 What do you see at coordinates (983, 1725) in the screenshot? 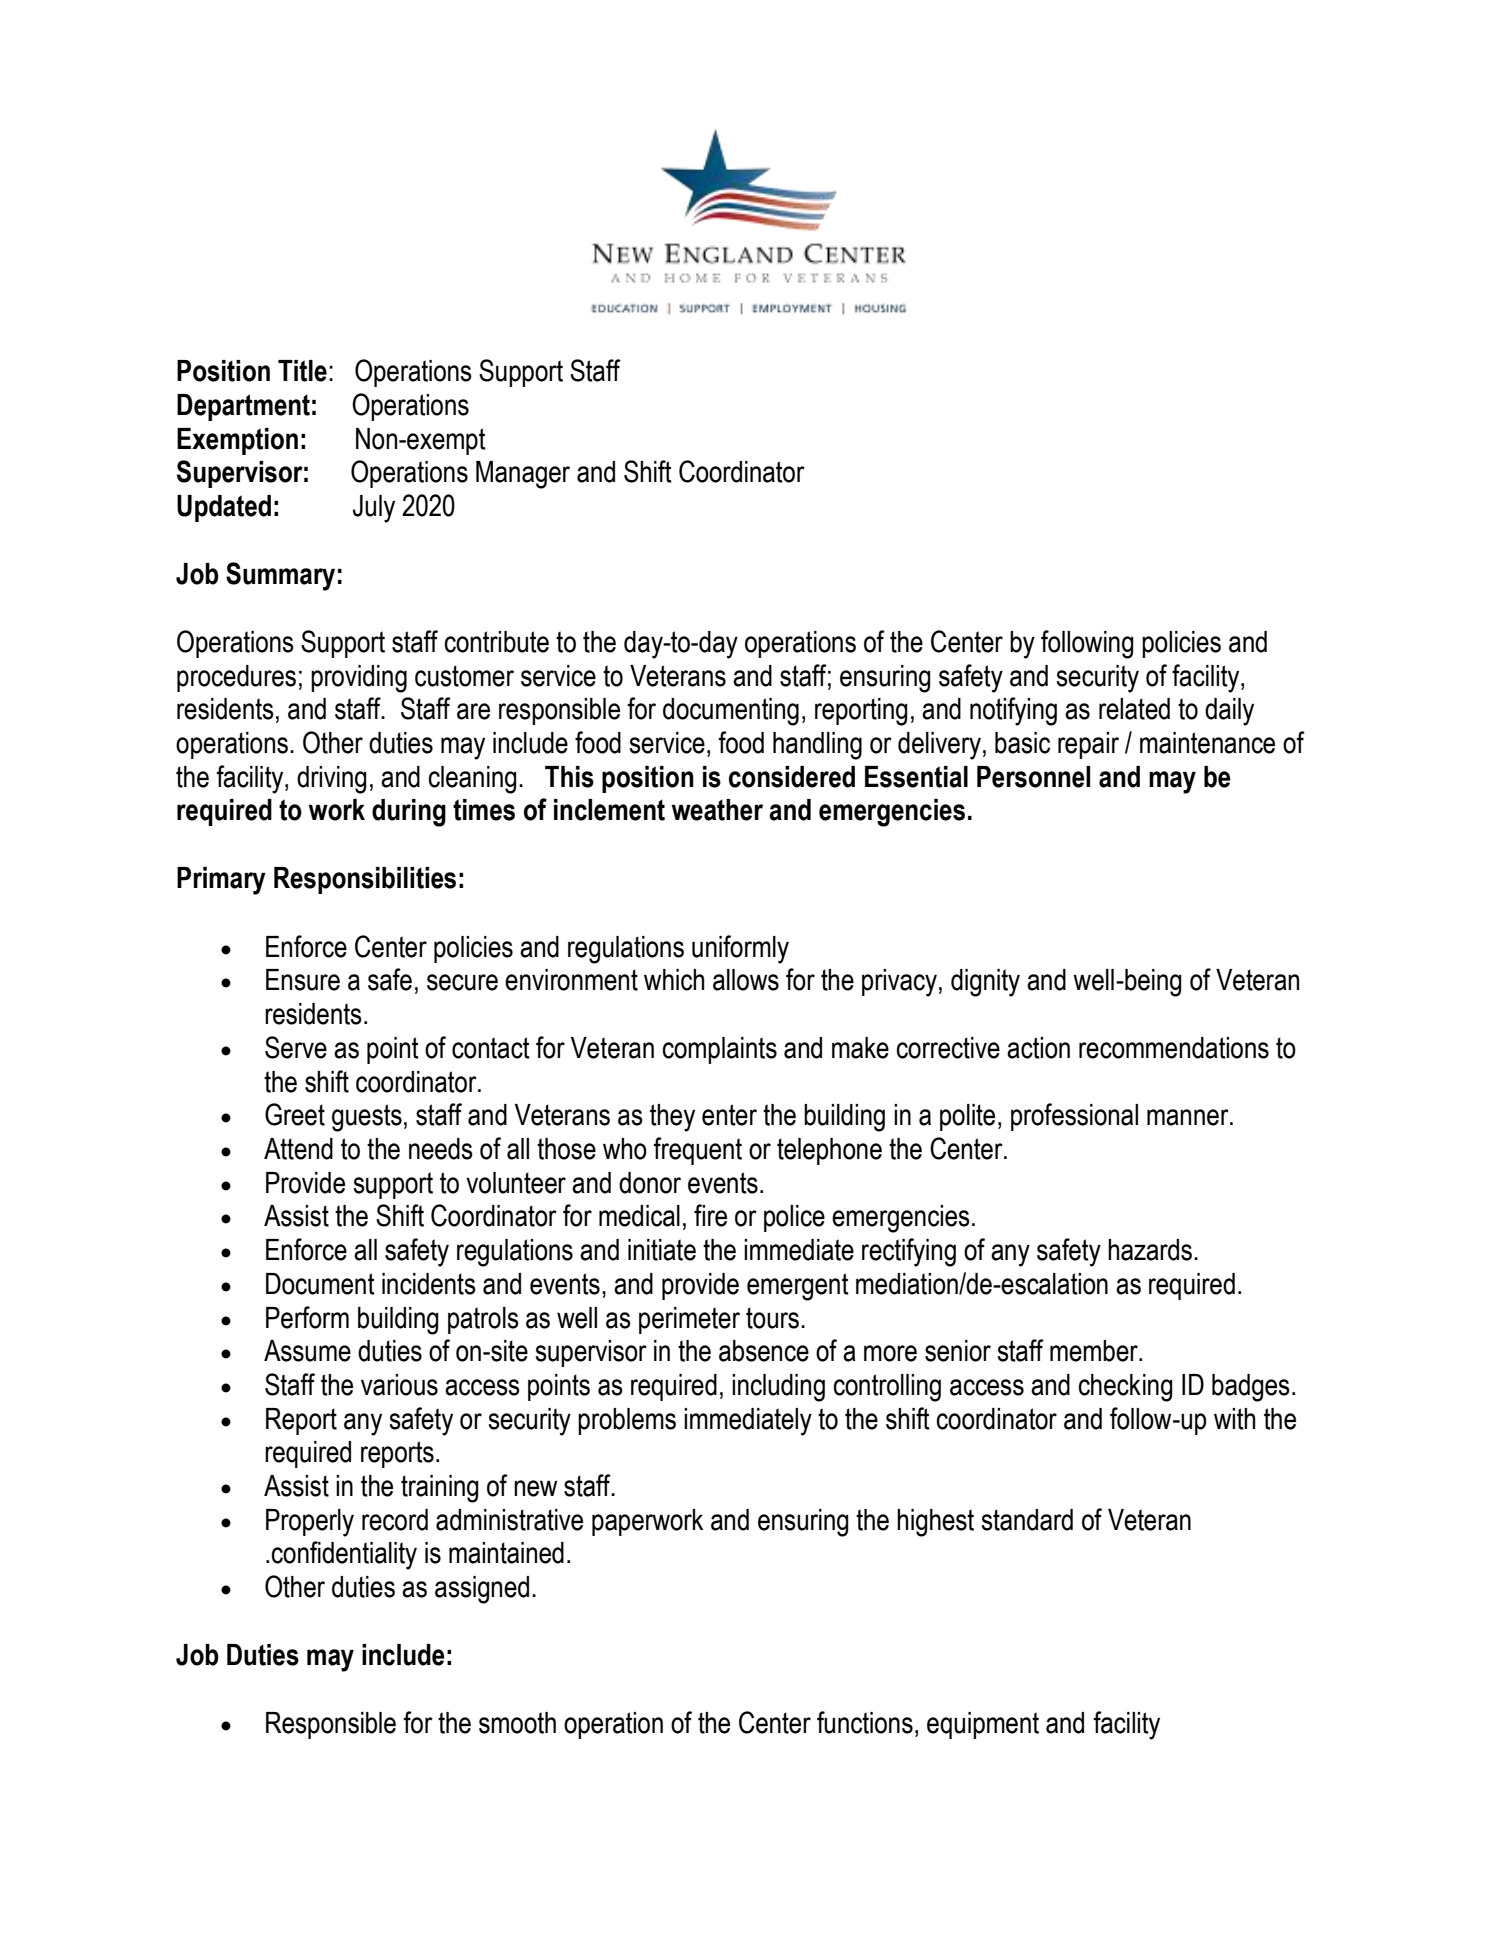
I see `equipment` at bounding box center [983, 1725].
